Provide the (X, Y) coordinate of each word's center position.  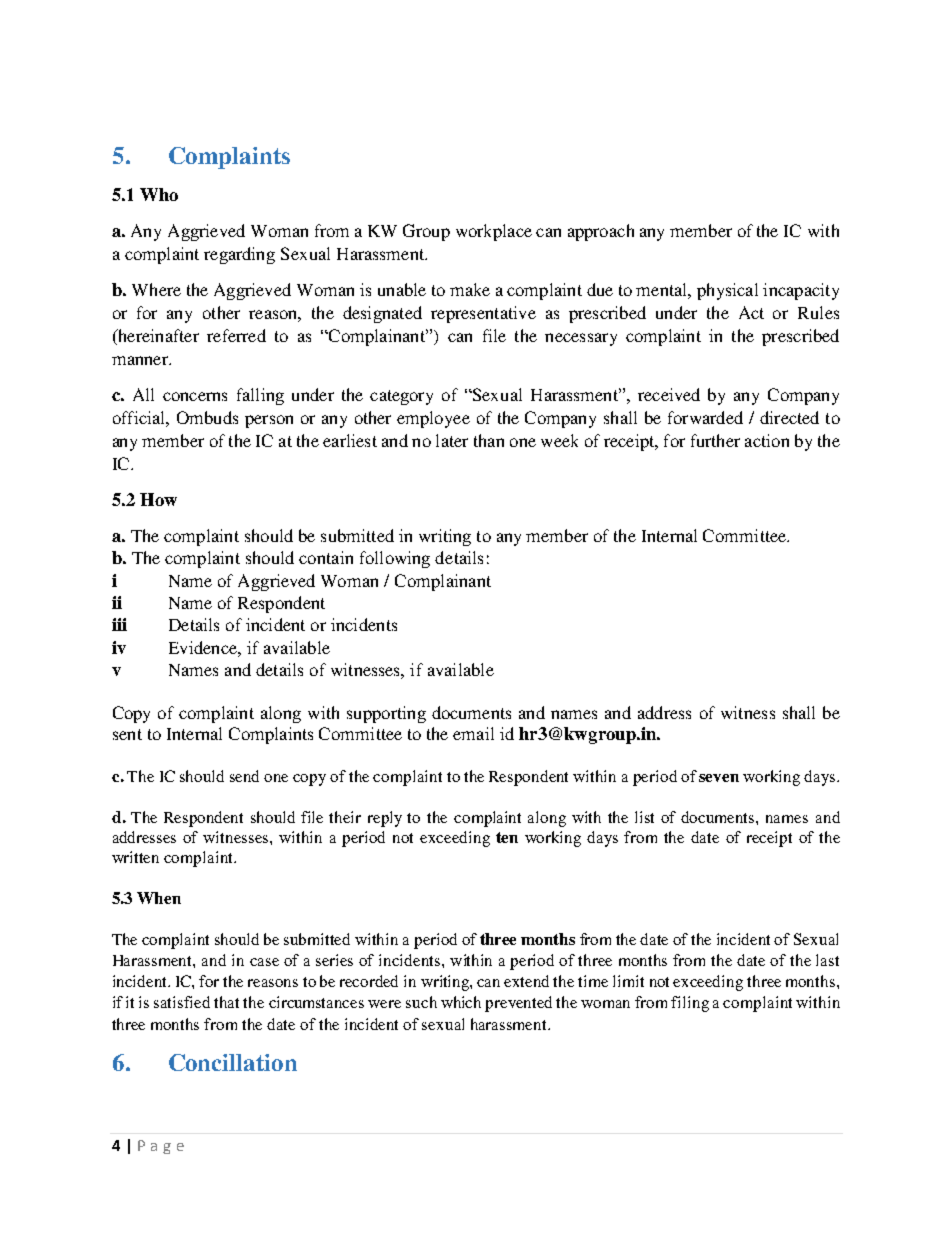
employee (433, 419)
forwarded (705, 417)
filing (690, 1004)
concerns (195, 396)
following (395, 559)
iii (119, 624)
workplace (494, 232)
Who (159, 194)
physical (727, 291)
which (461, 1002)
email (473, 733)
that (226, 1002)
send (244, 776)
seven (719, 778)
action (767, 440)
